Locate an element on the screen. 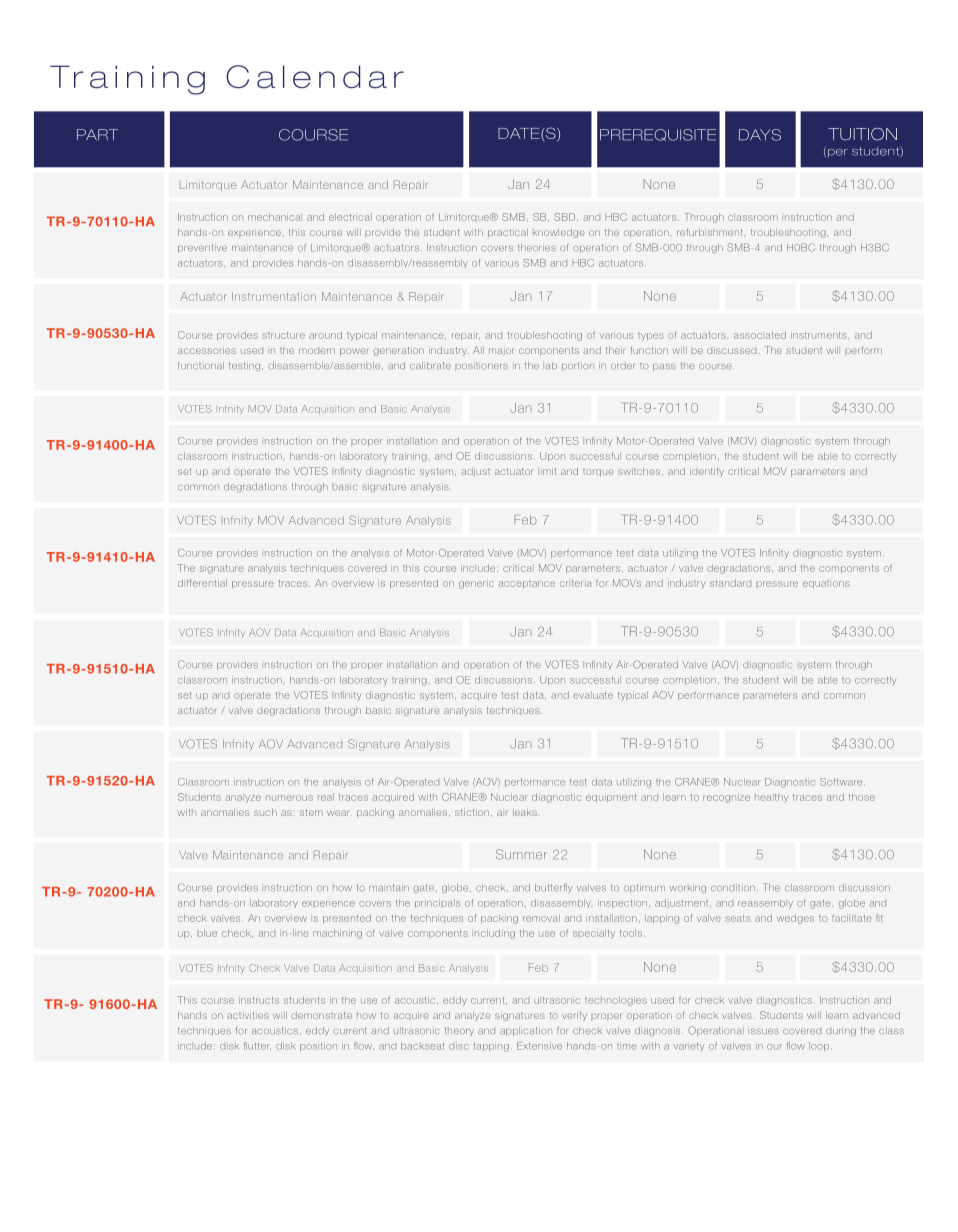  evaluate is located at coordinates (593, 695).
